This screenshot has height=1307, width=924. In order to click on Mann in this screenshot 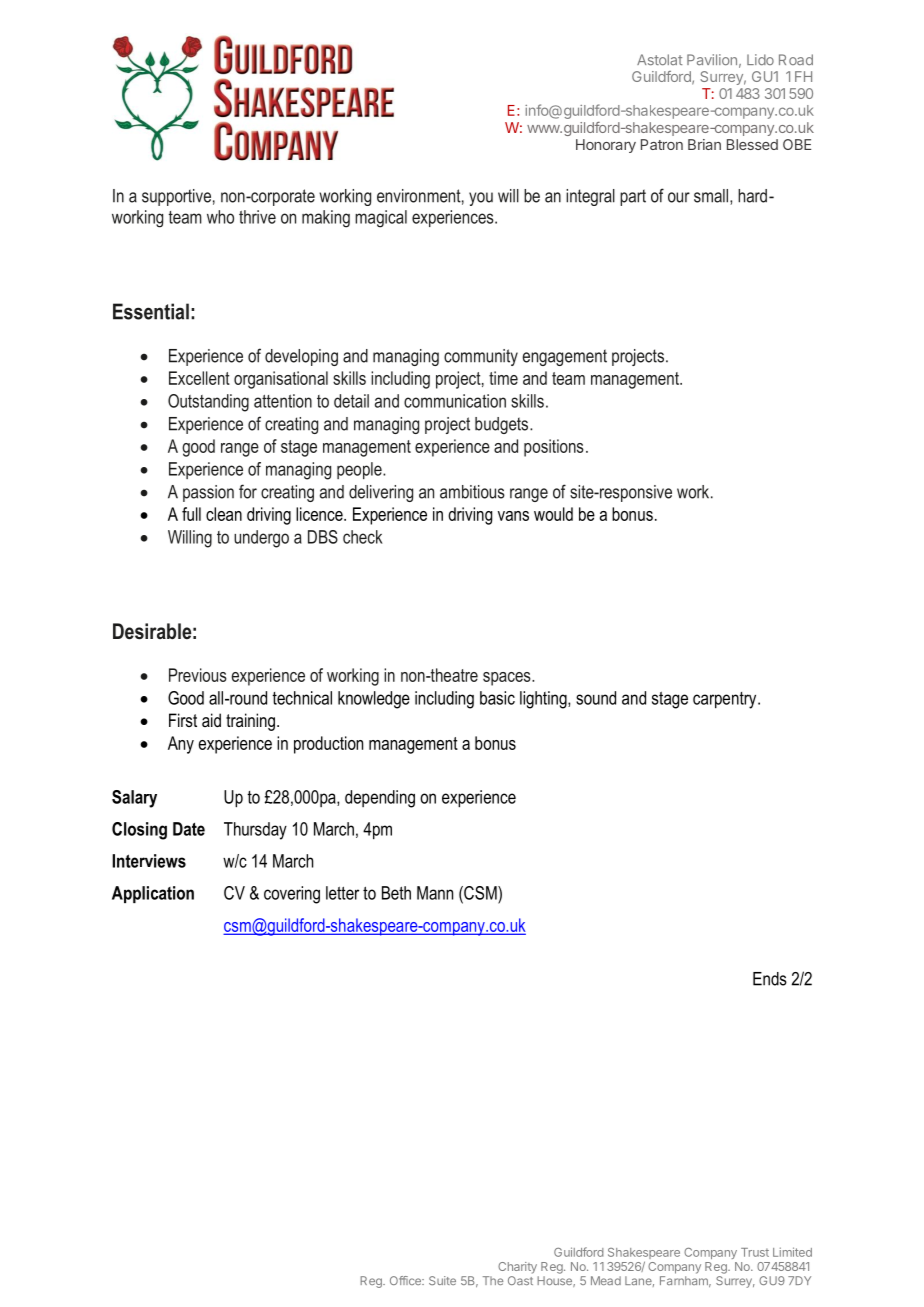, I will do `click(435, 893)`.
